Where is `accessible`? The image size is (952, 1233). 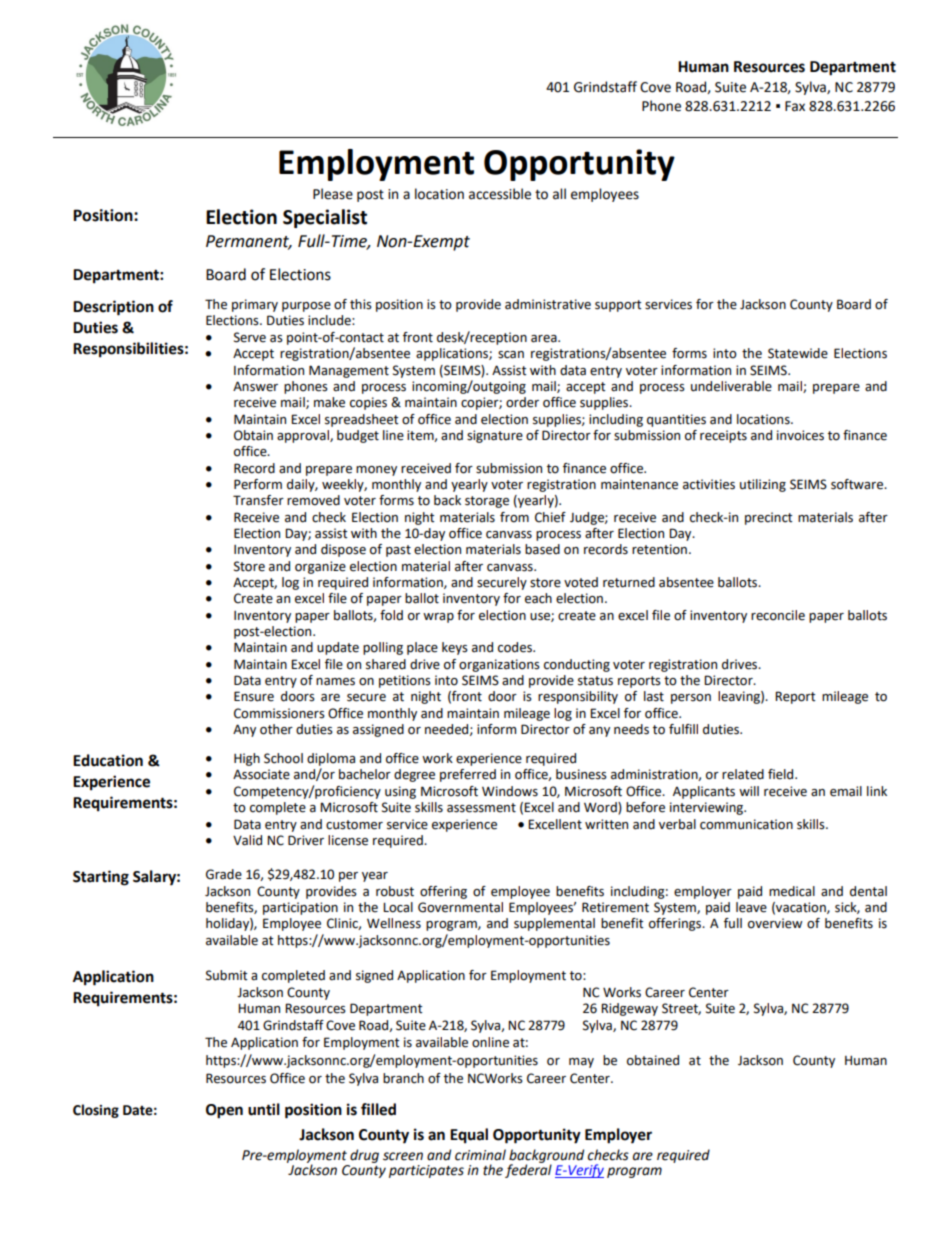 accessible is located at coordinates (500, 194).
